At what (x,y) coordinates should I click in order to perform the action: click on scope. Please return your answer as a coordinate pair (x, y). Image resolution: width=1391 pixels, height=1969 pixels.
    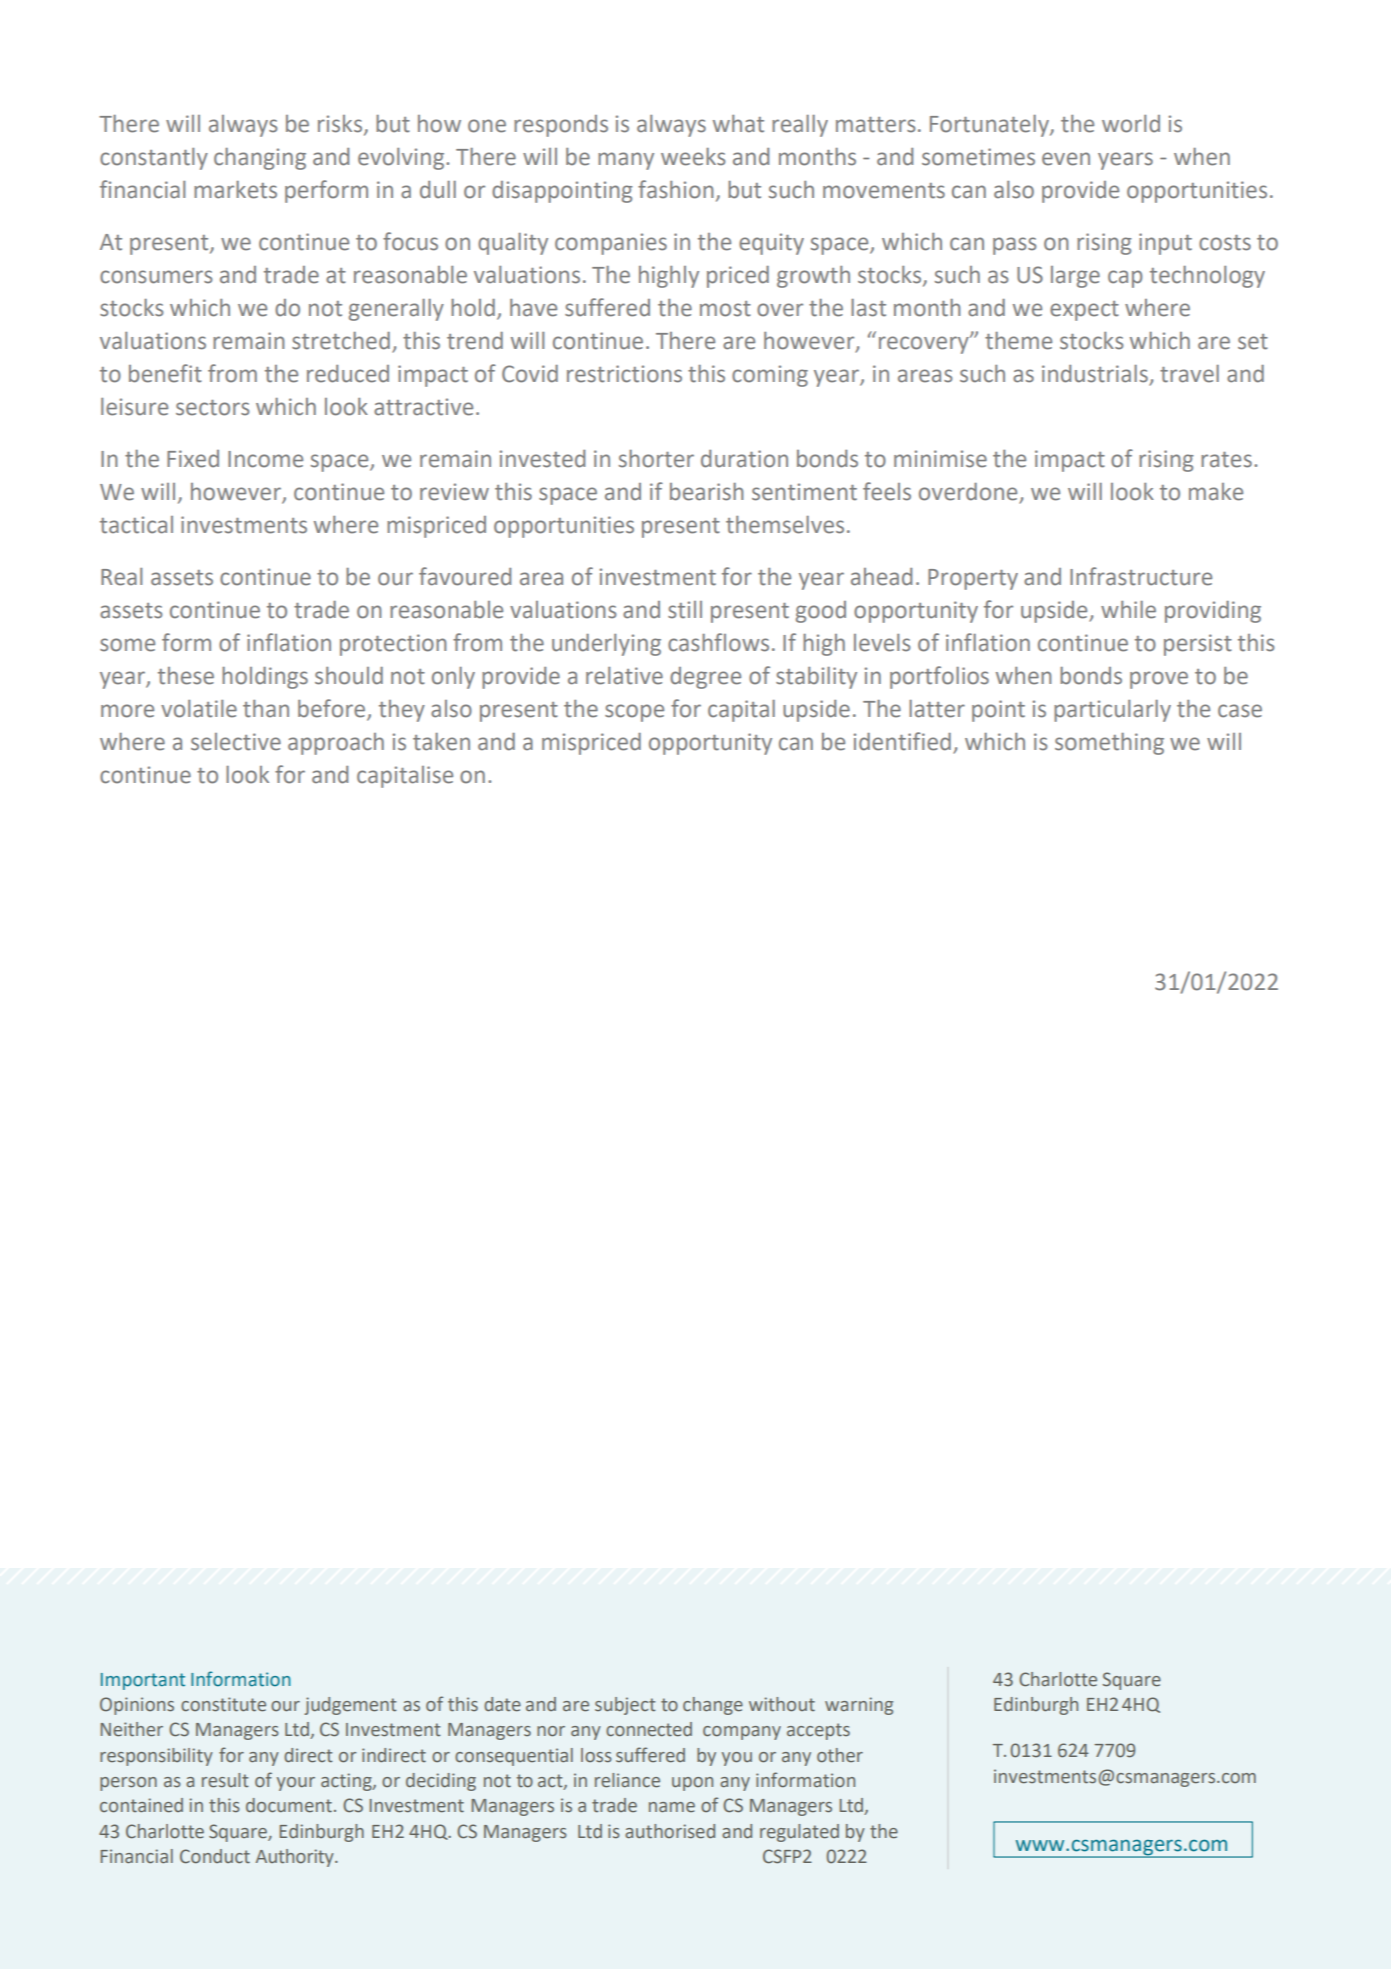
    Looking at the image, I should click on (634, 713).
